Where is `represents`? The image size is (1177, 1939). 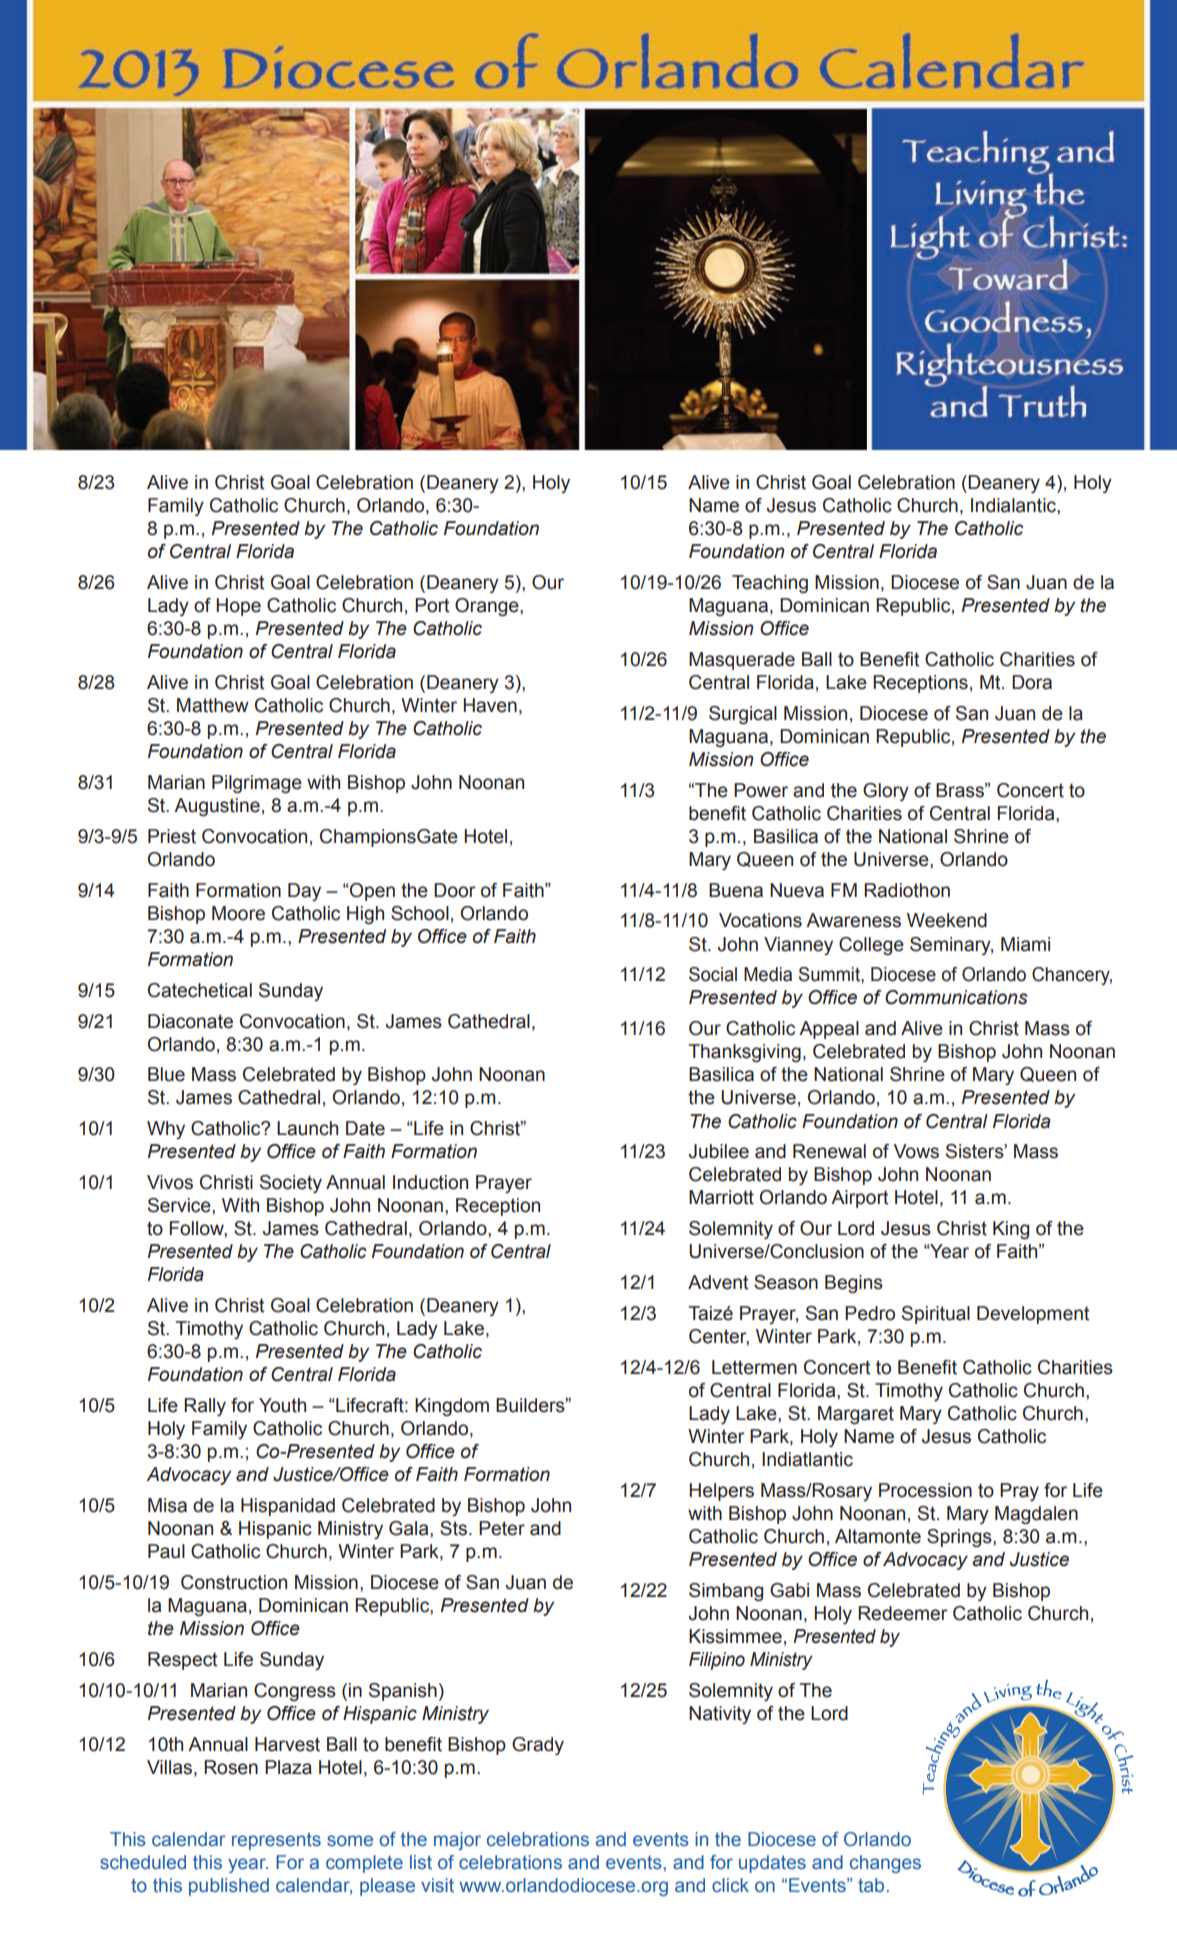 represents is located at coordinates (276, 1841).
